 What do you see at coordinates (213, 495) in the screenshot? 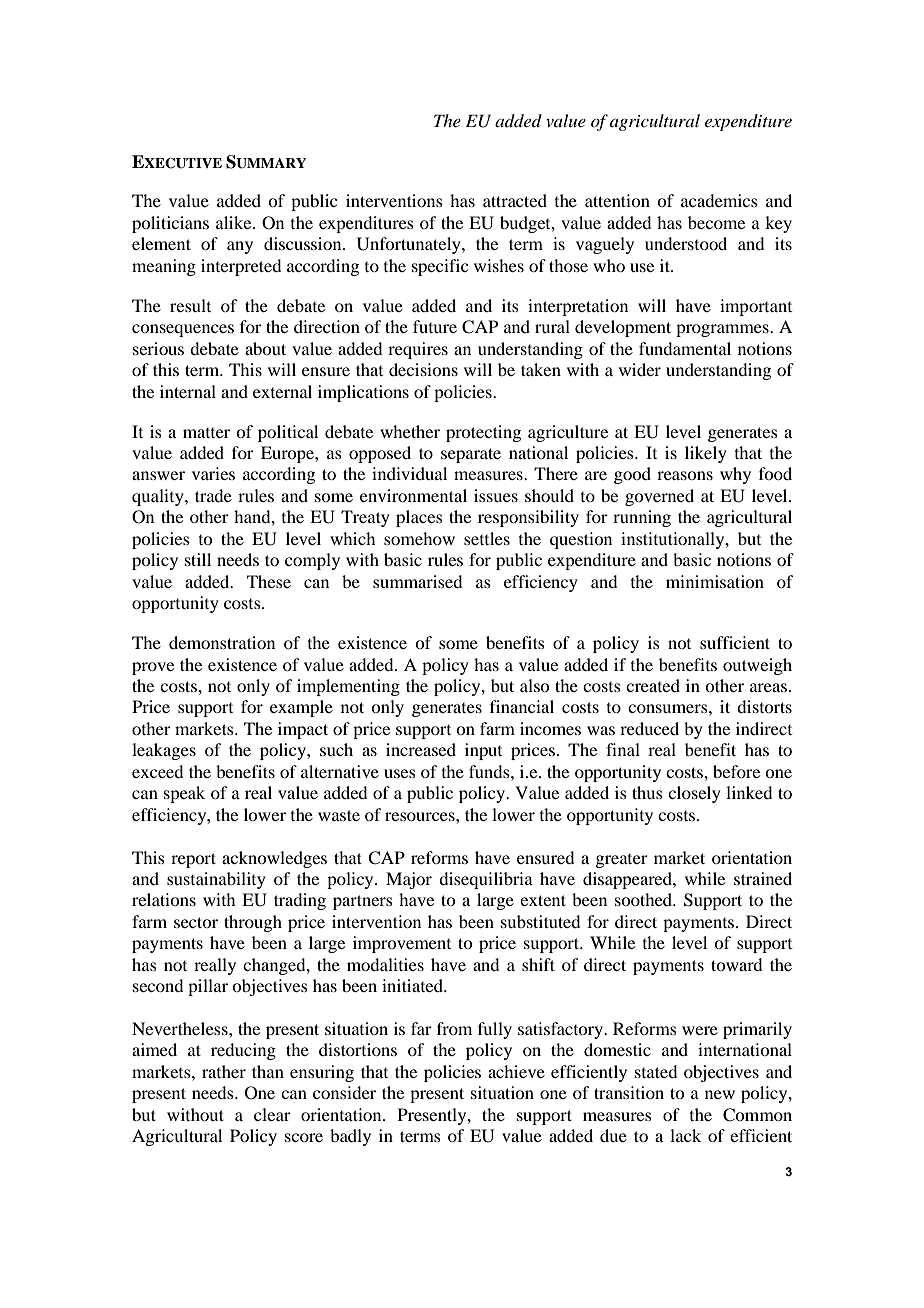
I see `trade` at bounding box center [213, 495].
